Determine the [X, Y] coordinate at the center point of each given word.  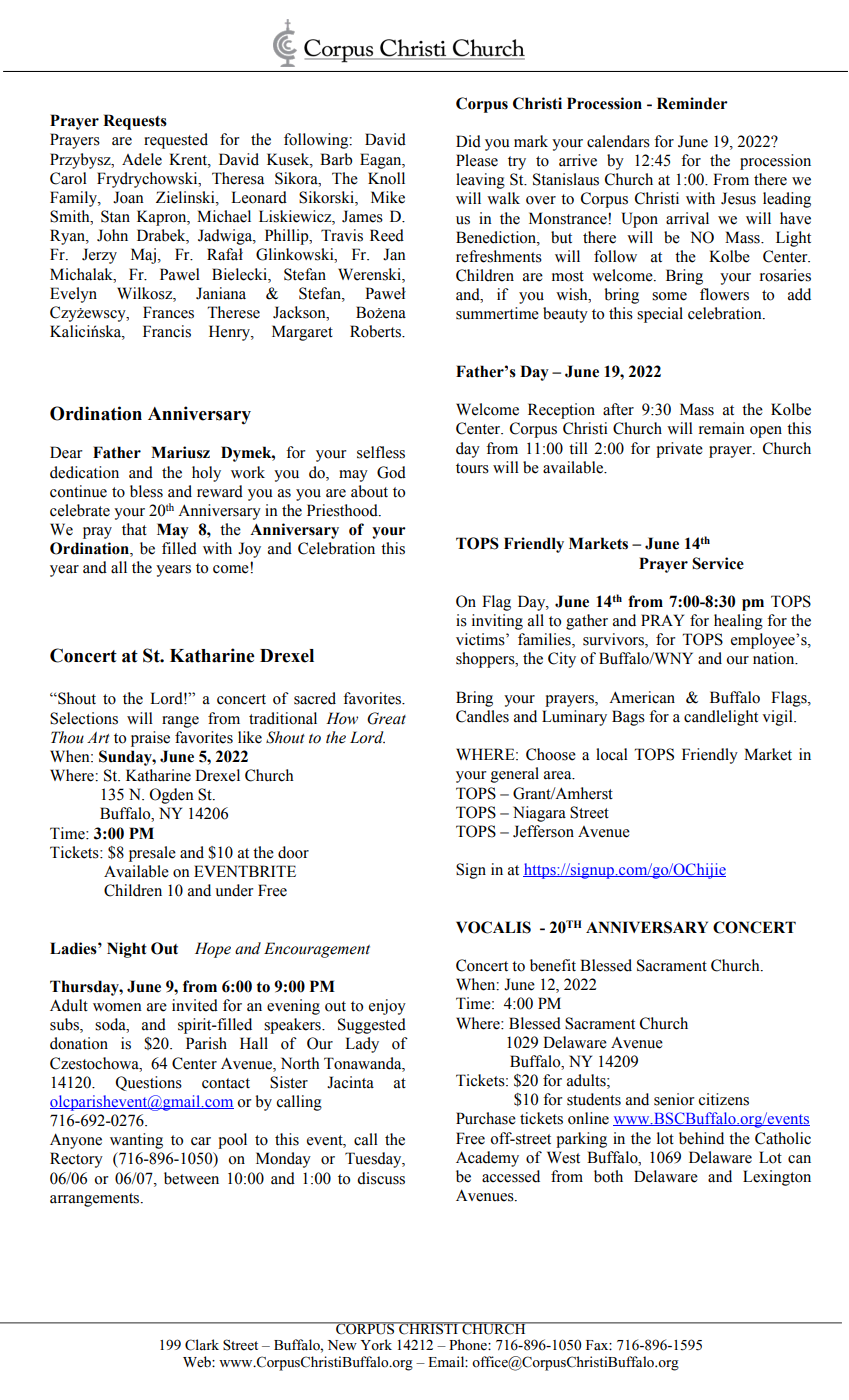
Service [718, 563]
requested [176, 141]
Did [468, 141]
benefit [553, 965]
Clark [202, 1345]
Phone [469, 1345]
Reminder [692, 103]
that [134, 529]
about [369, 491]
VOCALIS [493, 927]
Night [127, 950]
